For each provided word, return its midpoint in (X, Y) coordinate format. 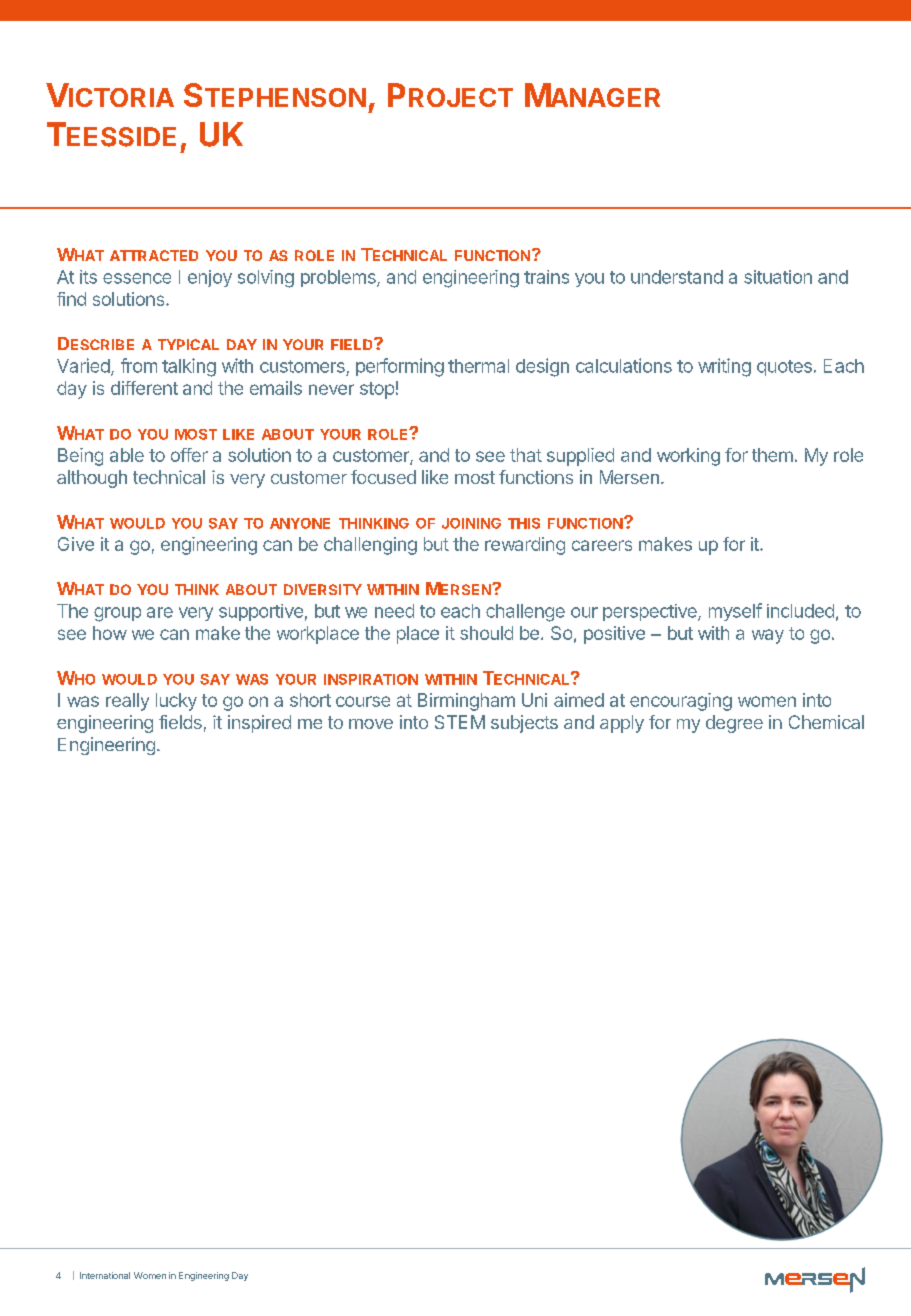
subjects (524, 724)
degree (734, 724)
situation (778, 277)
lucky (176, 702)
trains (546, 277)
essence (137, 278)
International (105, 1275)
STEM (460, 722)
